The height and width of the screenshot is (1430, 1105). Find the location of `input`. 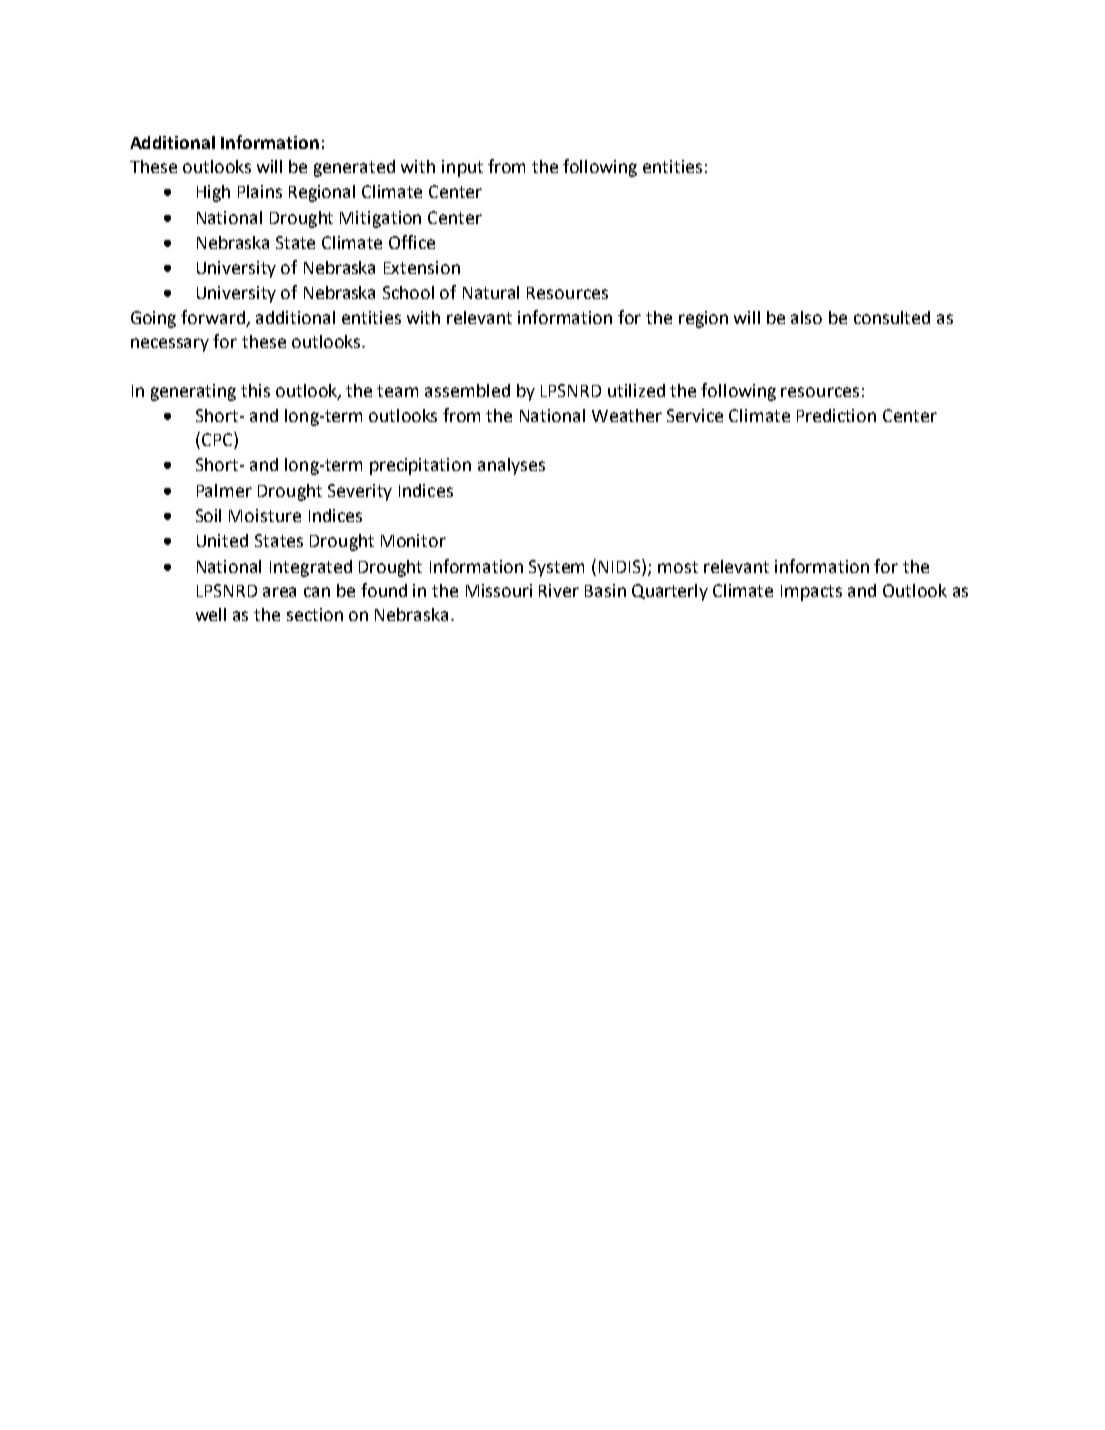

input is located at coordinates (462, 168).
